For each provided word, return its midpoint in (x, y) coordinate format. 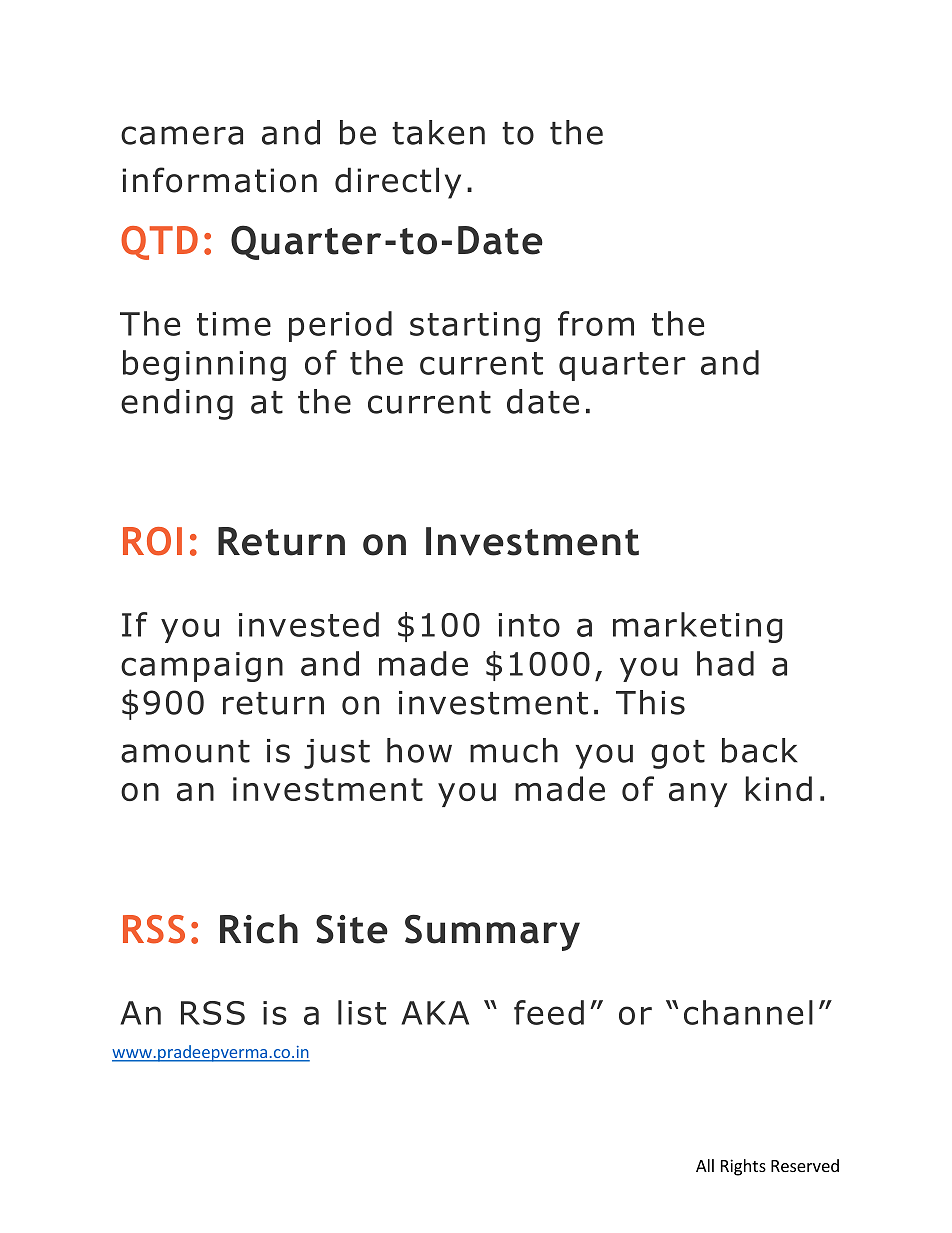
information (219, 180)
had (725, 663)
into (529, 625)
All (705, 1165)
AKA (435, 1013)
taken (438, 132)
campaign (202, 667)
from (596, 323)
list (362, 1012)
